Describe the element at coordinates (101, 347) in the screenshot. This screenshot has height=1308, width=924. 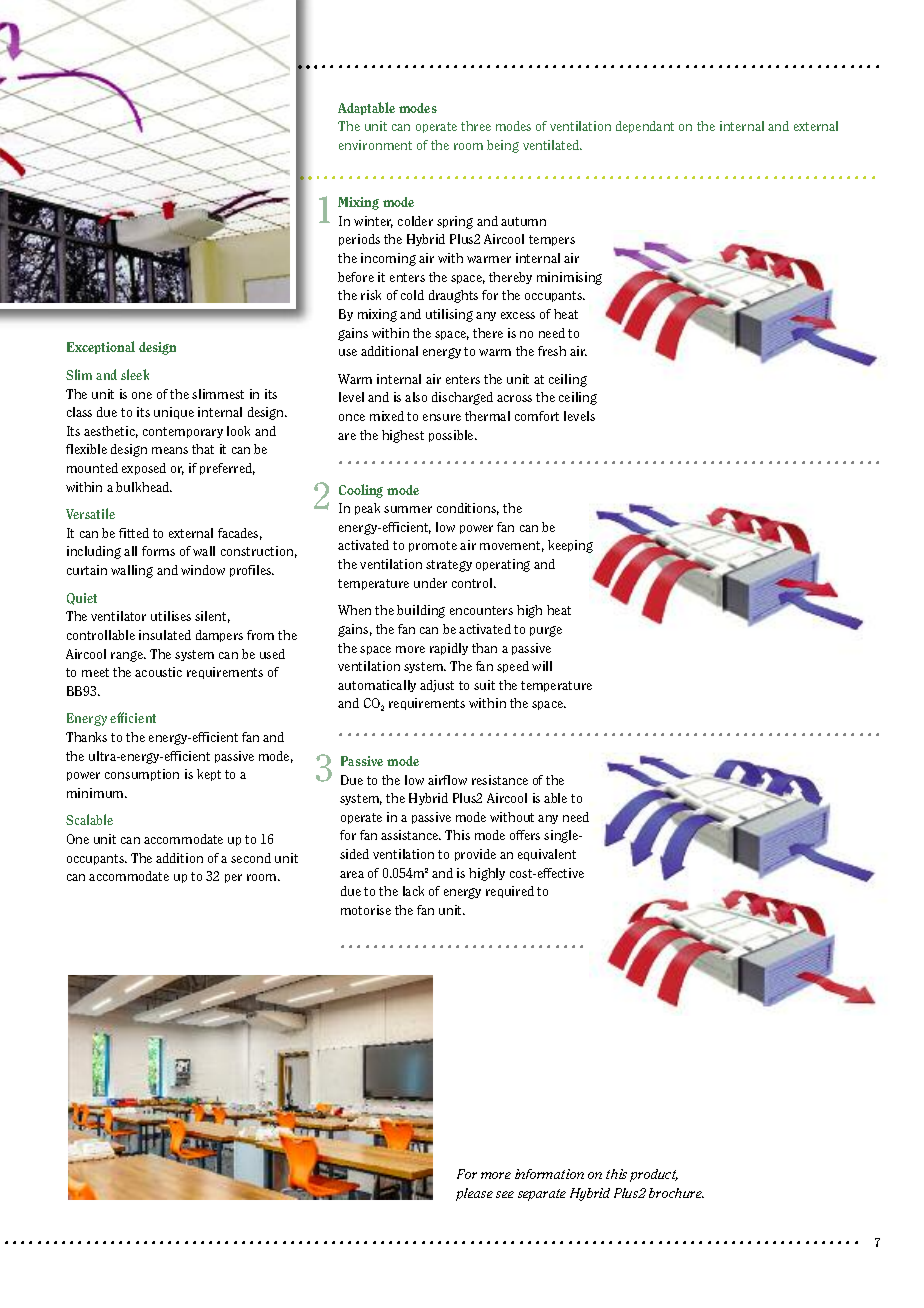
I see `Exceptional` at that location.
